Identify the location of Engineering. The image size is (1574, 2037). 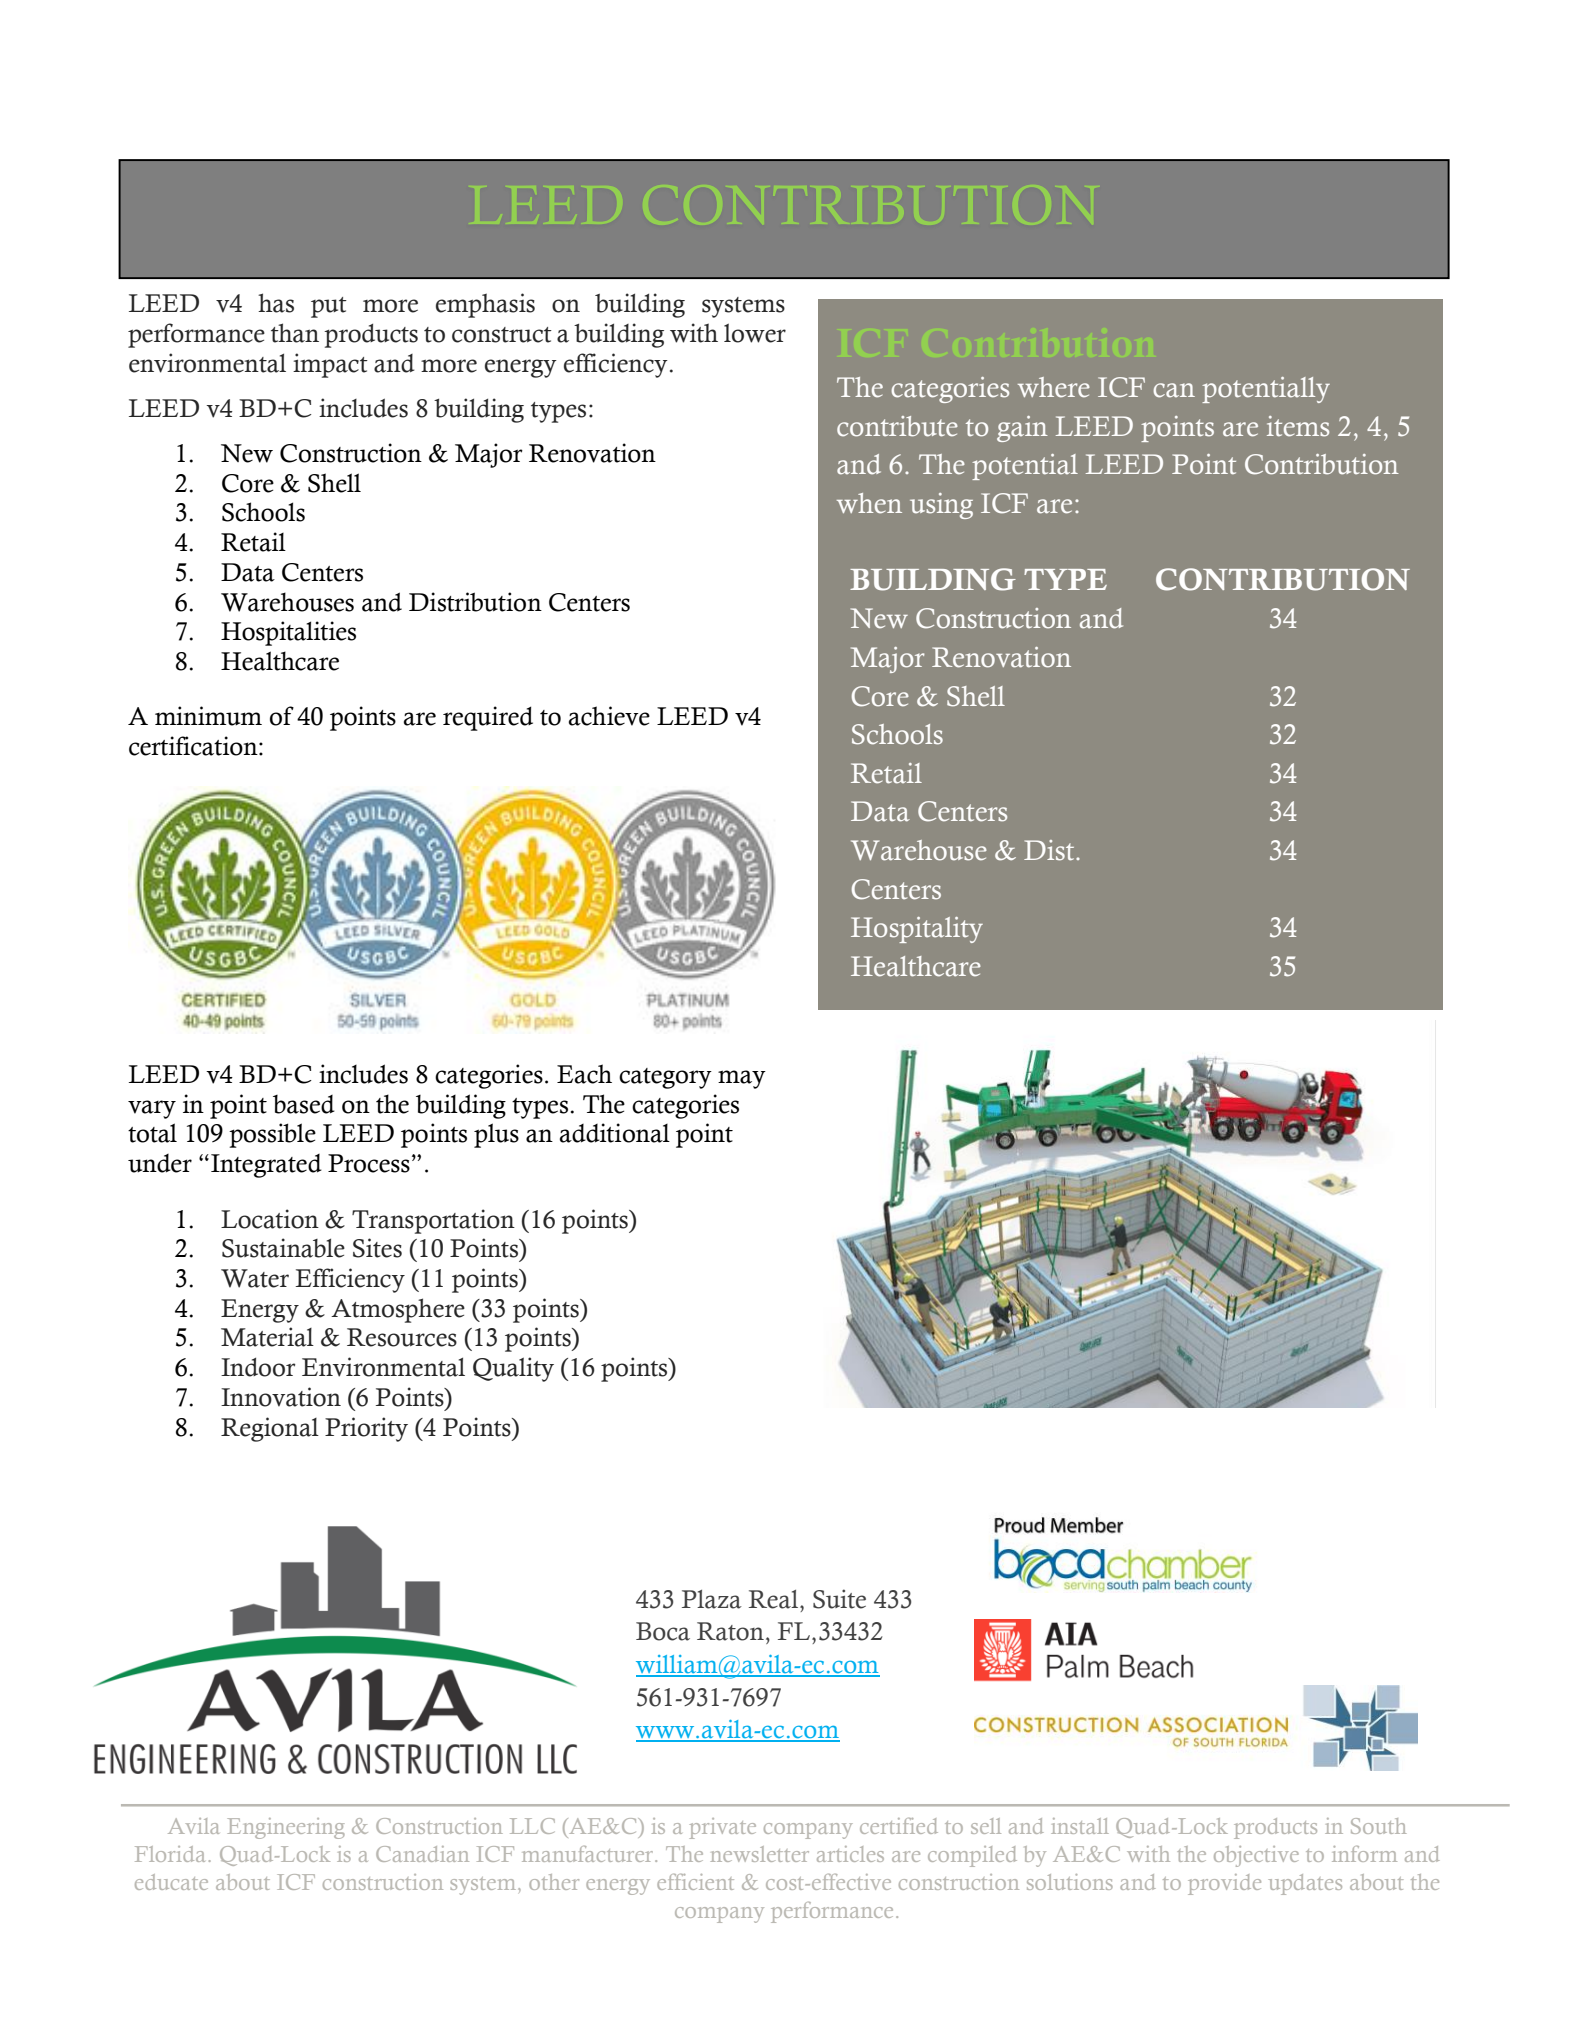
(286, 1828).
